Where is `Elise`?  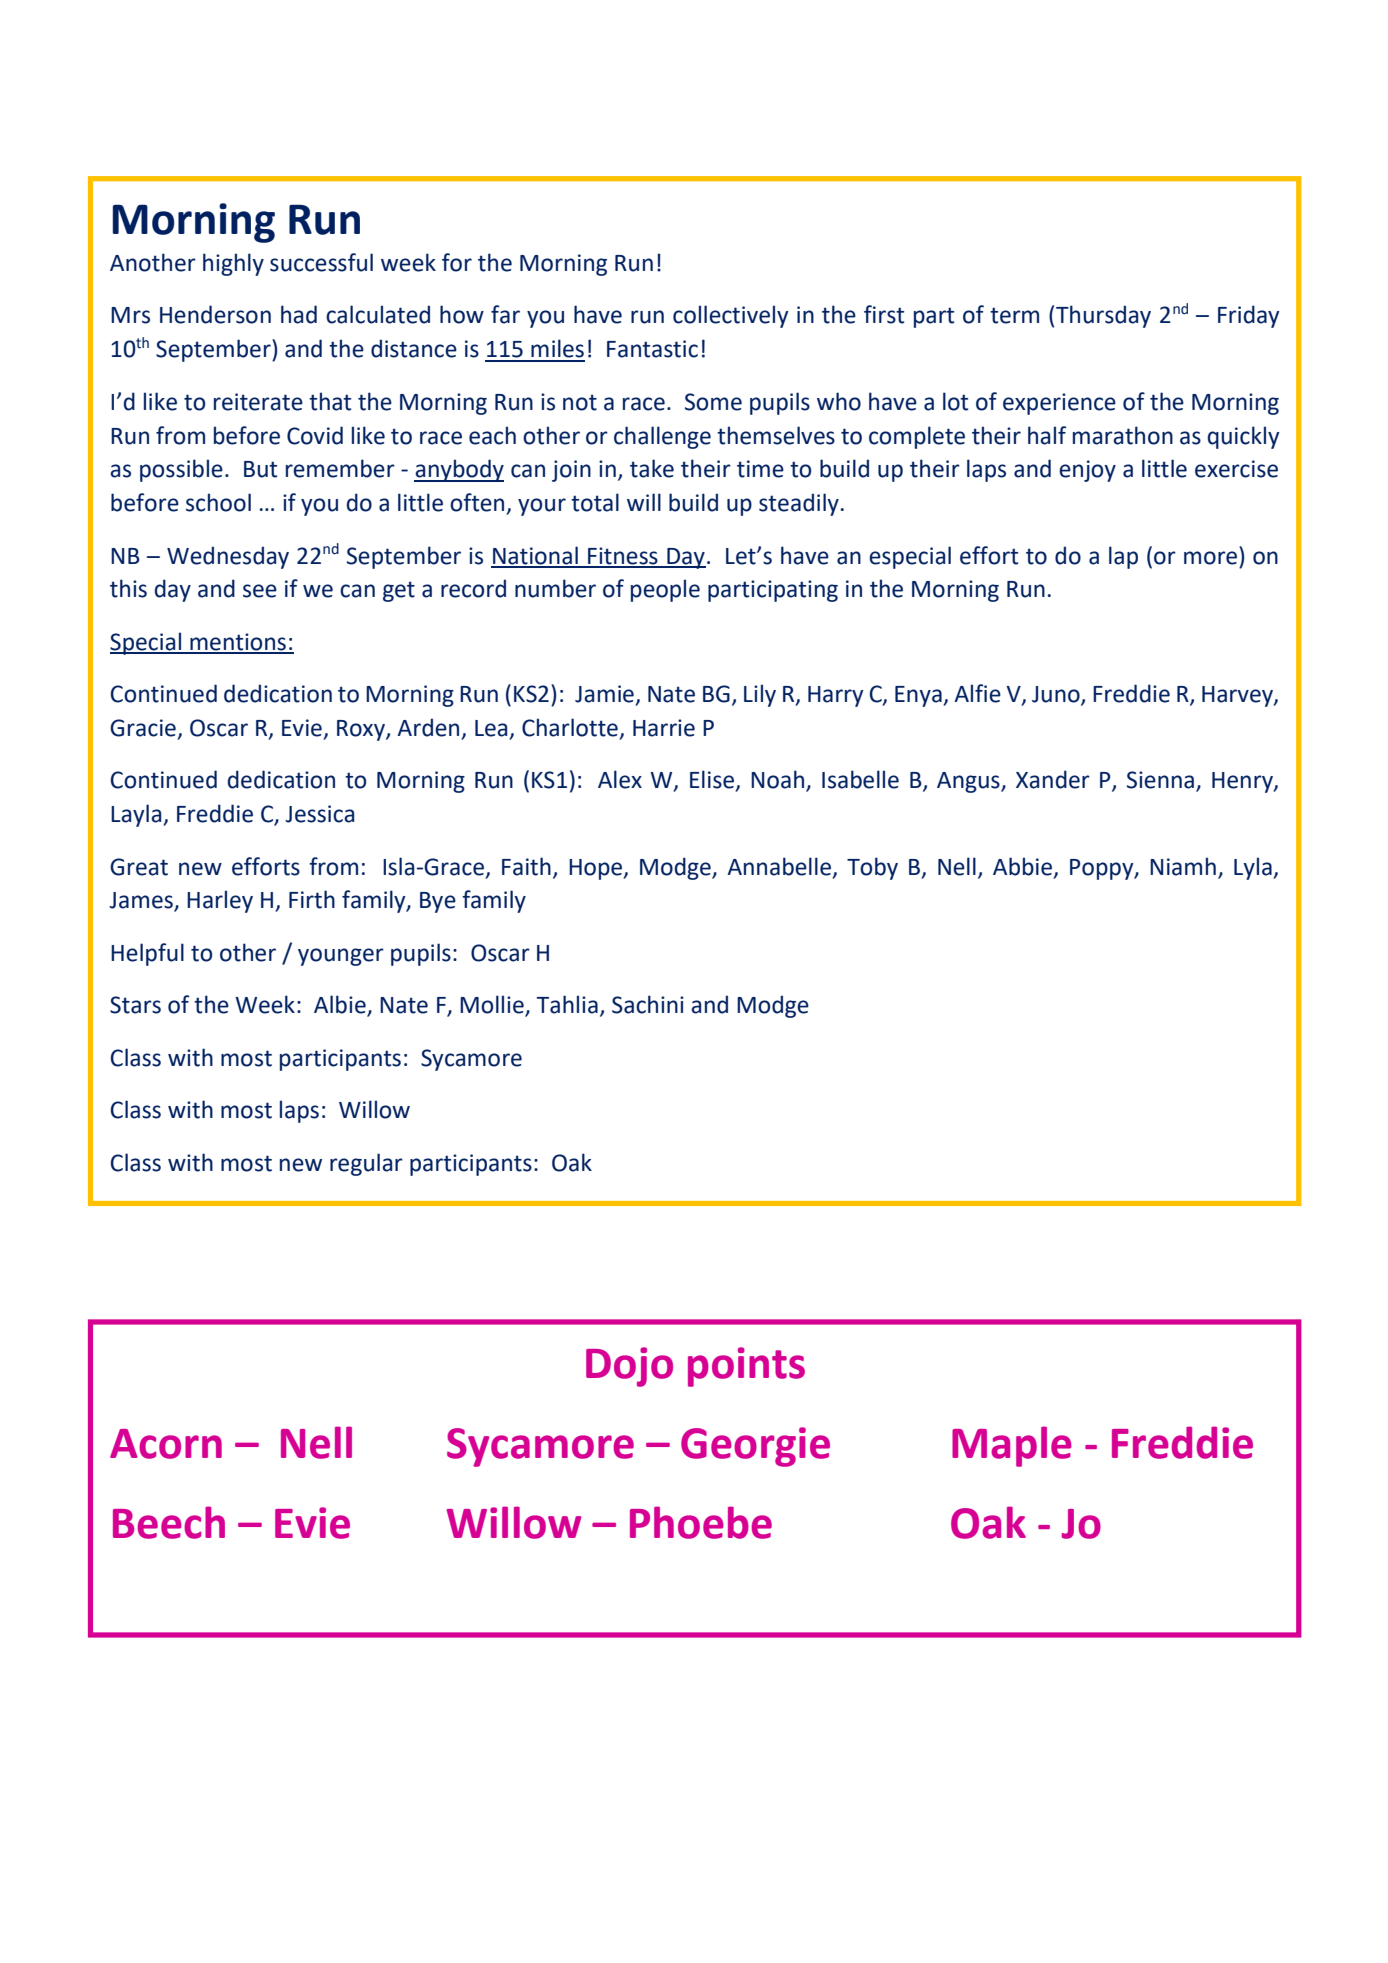 Elise is located at coordinates (713, 780).
